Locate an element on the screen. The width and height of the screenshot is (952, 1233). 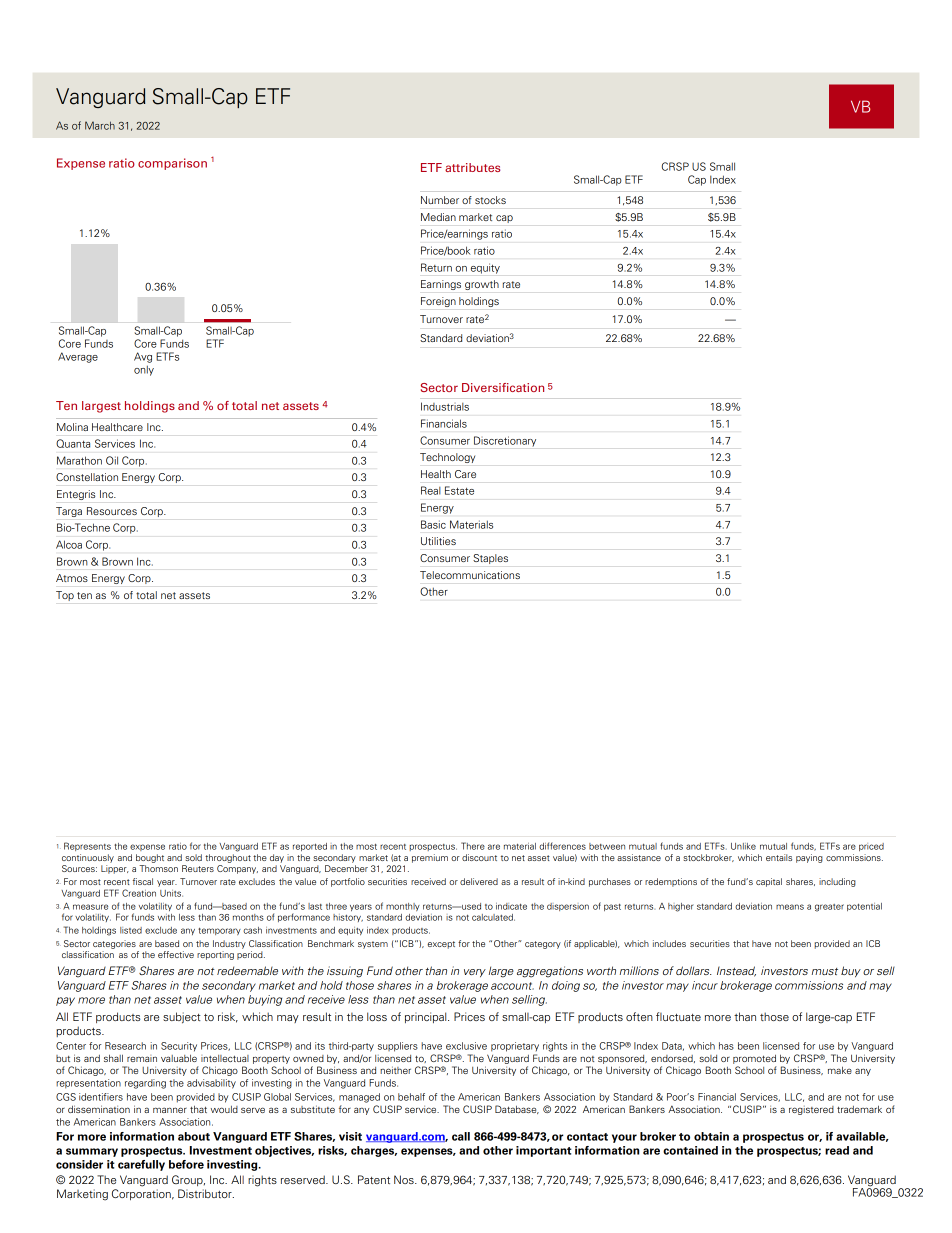
before is located at coordinates (186, 1164).
